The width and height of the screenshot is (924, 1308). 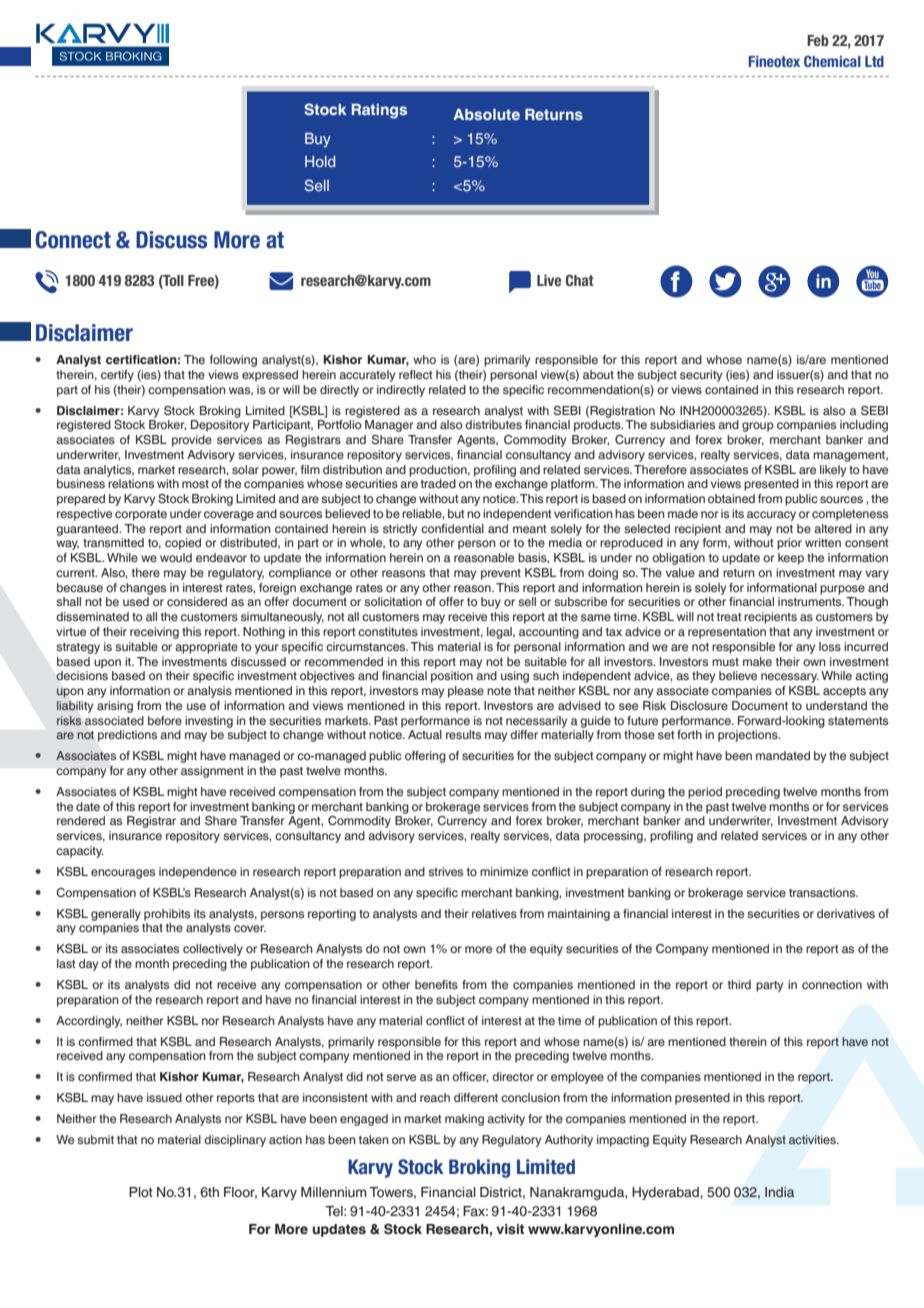 What do you see at coordinates (510, 1229) in the screenshot?
I see `visit` at bounding box center [510, 1229].
